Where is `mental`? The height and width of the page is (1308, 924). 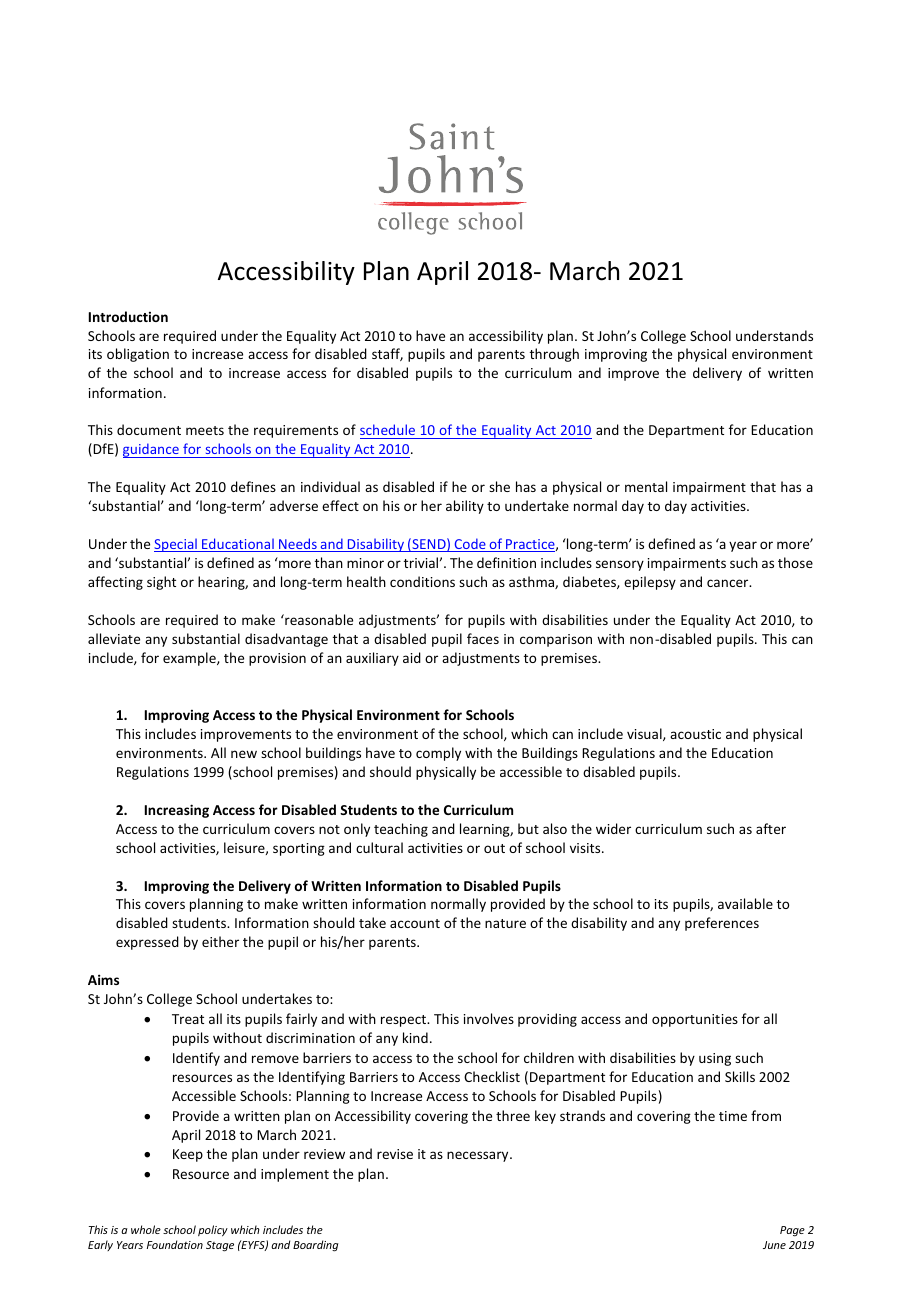 mental is located at coordinates (646, 486).
